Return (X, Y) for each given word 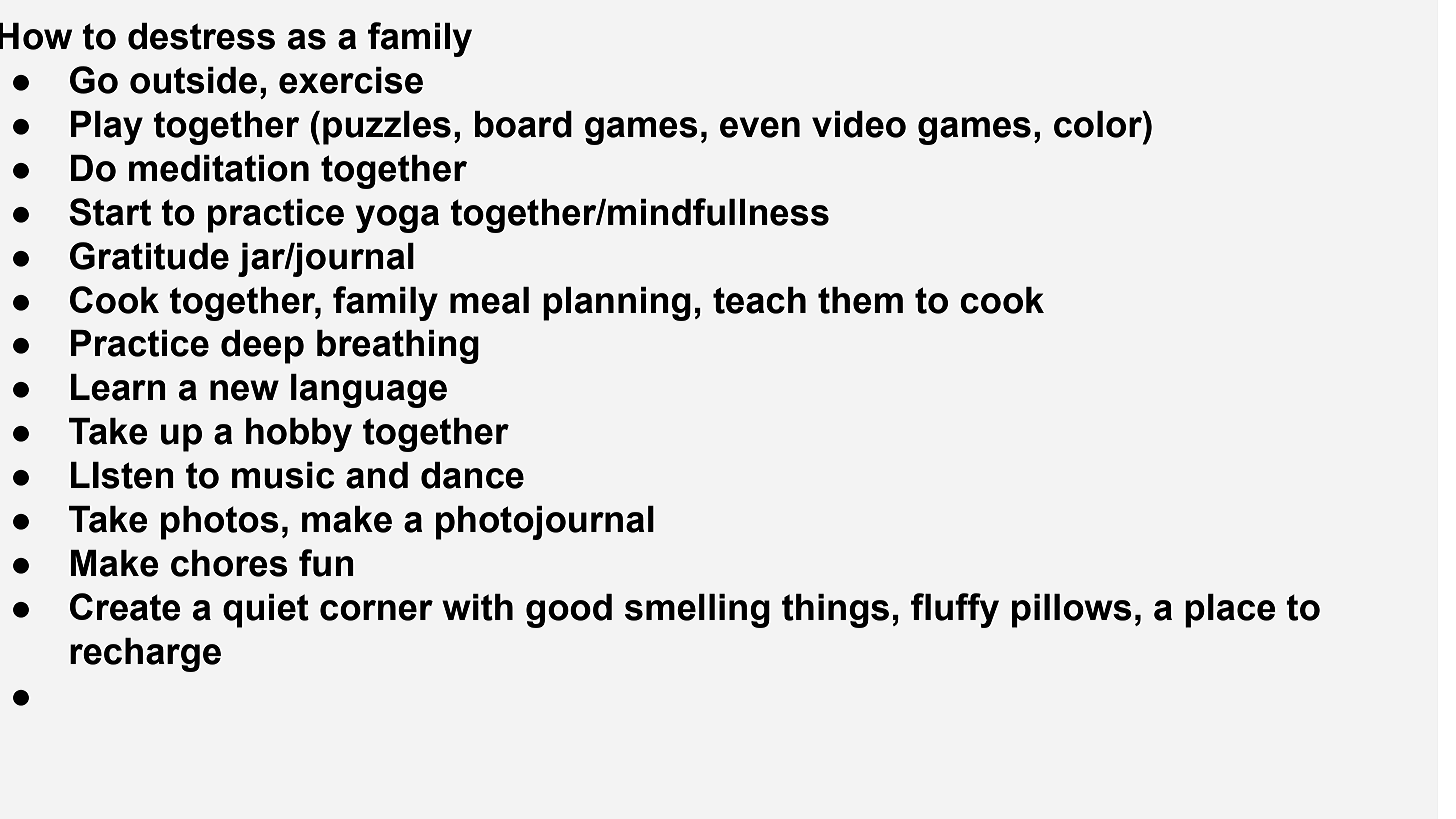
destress (201, 36)
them (860, 300)
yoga (397, 219)
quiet (266, 611)
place (1230, 611)
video (859, 124)
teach (759, 300)
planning (617, 304)
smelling (697, 611)
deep (262, 347)
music (283, 475)
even (760, 127)
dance (472, 475)
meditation (219, 168)
